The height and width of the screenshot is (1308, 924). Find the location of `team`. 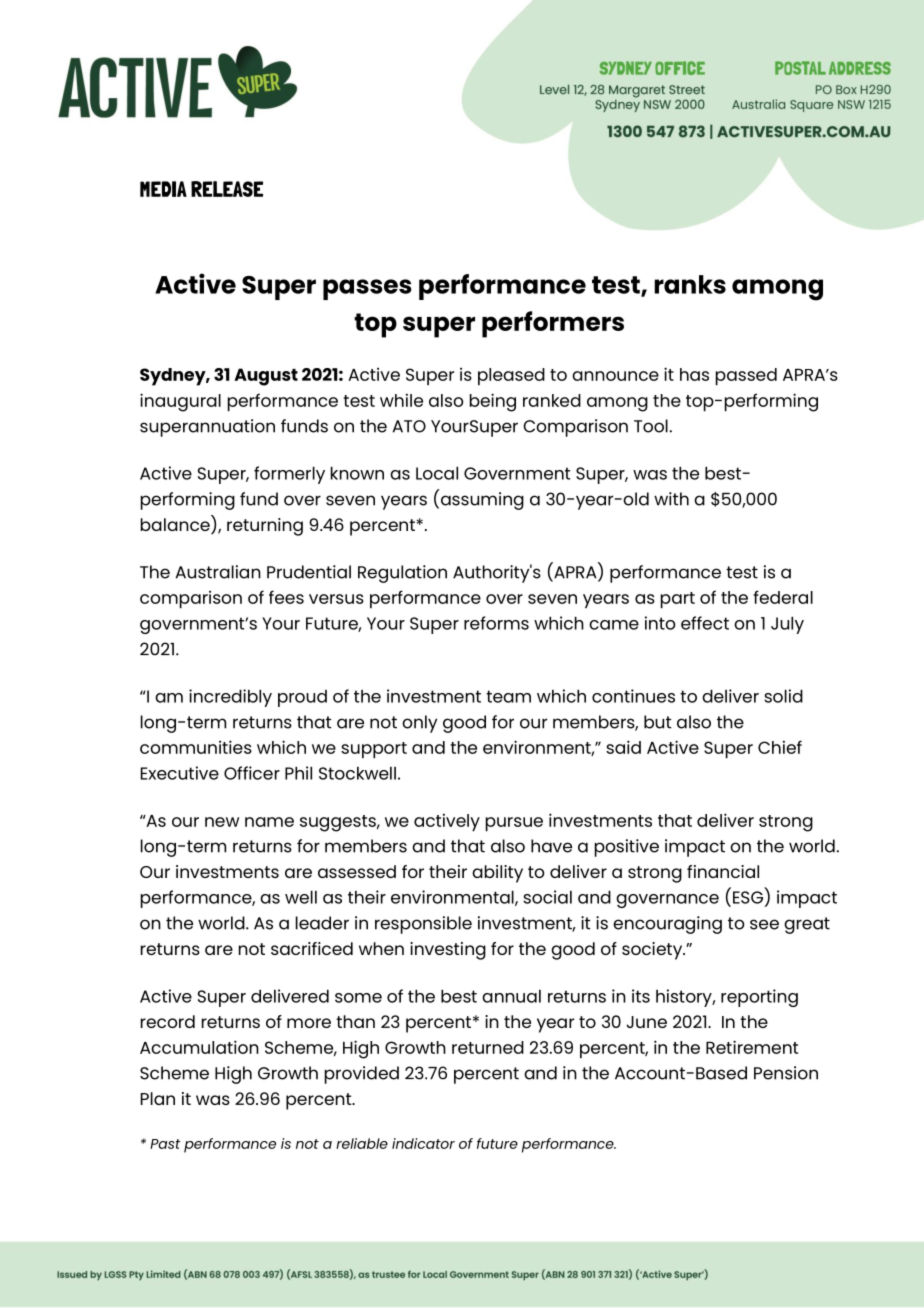

team is located at coordinates (508, 696).
